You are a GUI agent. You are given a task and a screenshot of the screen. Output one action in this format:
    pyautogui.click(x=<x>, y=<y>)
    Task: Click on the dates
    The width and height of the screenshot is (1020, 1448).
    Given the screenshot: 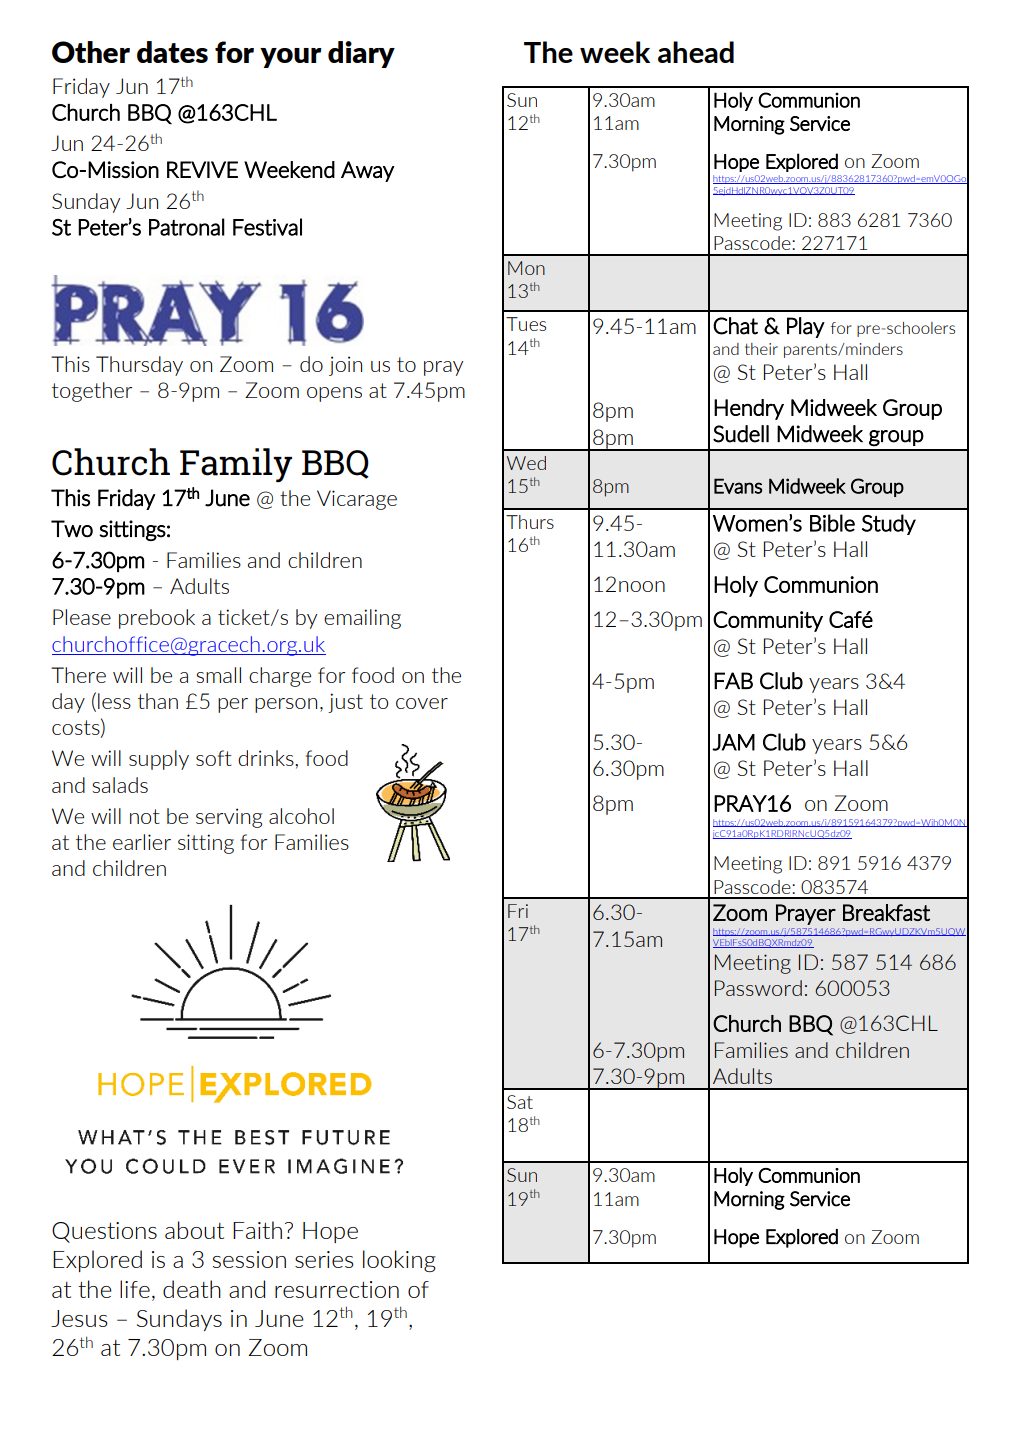 What is the action you would take?
    pyautogui.click(x=172, y=52)
